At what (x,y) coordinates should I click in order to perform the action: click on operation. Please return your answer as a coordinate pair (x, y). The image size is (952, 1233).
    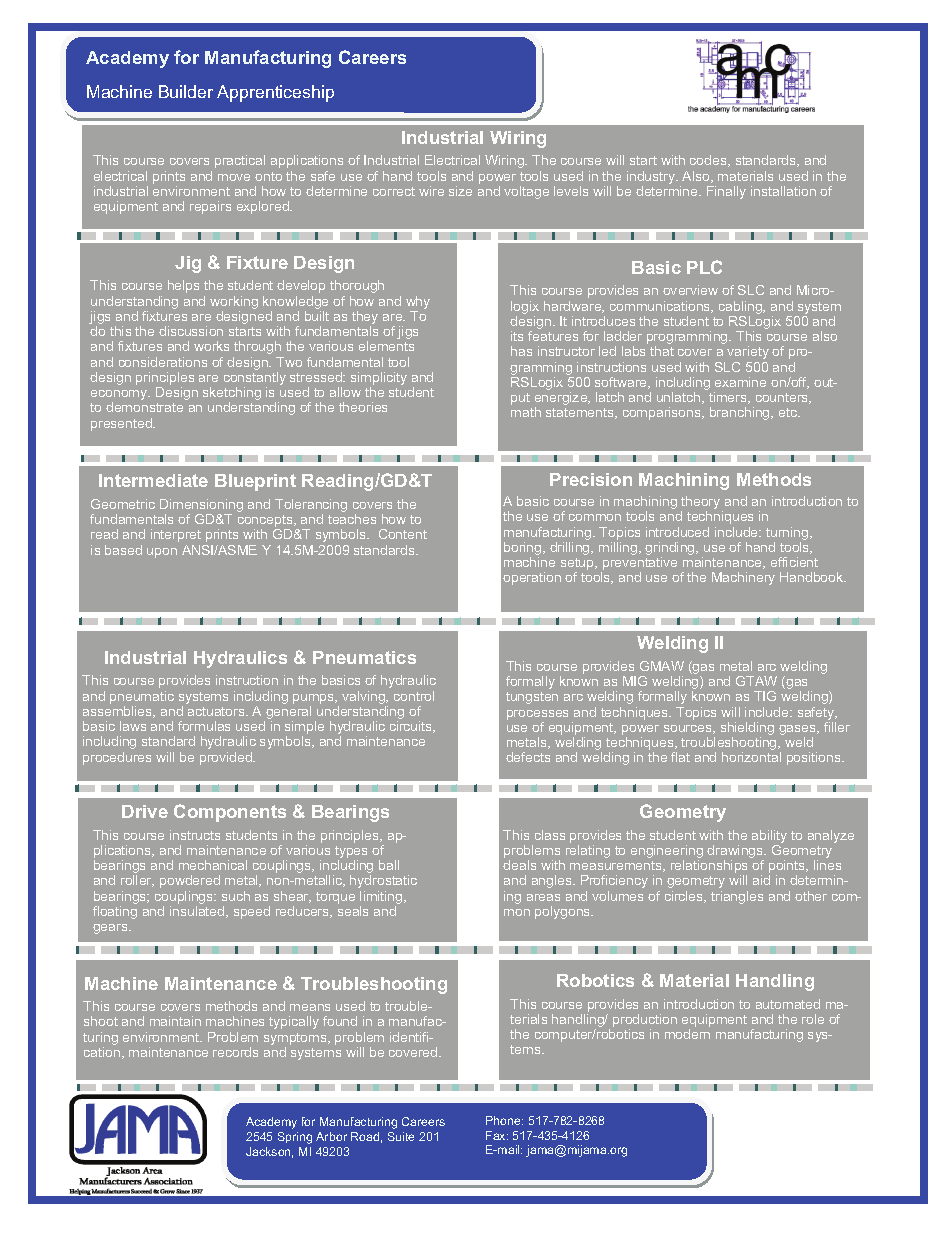
    Looking at the image, I should click on (532, 578).
